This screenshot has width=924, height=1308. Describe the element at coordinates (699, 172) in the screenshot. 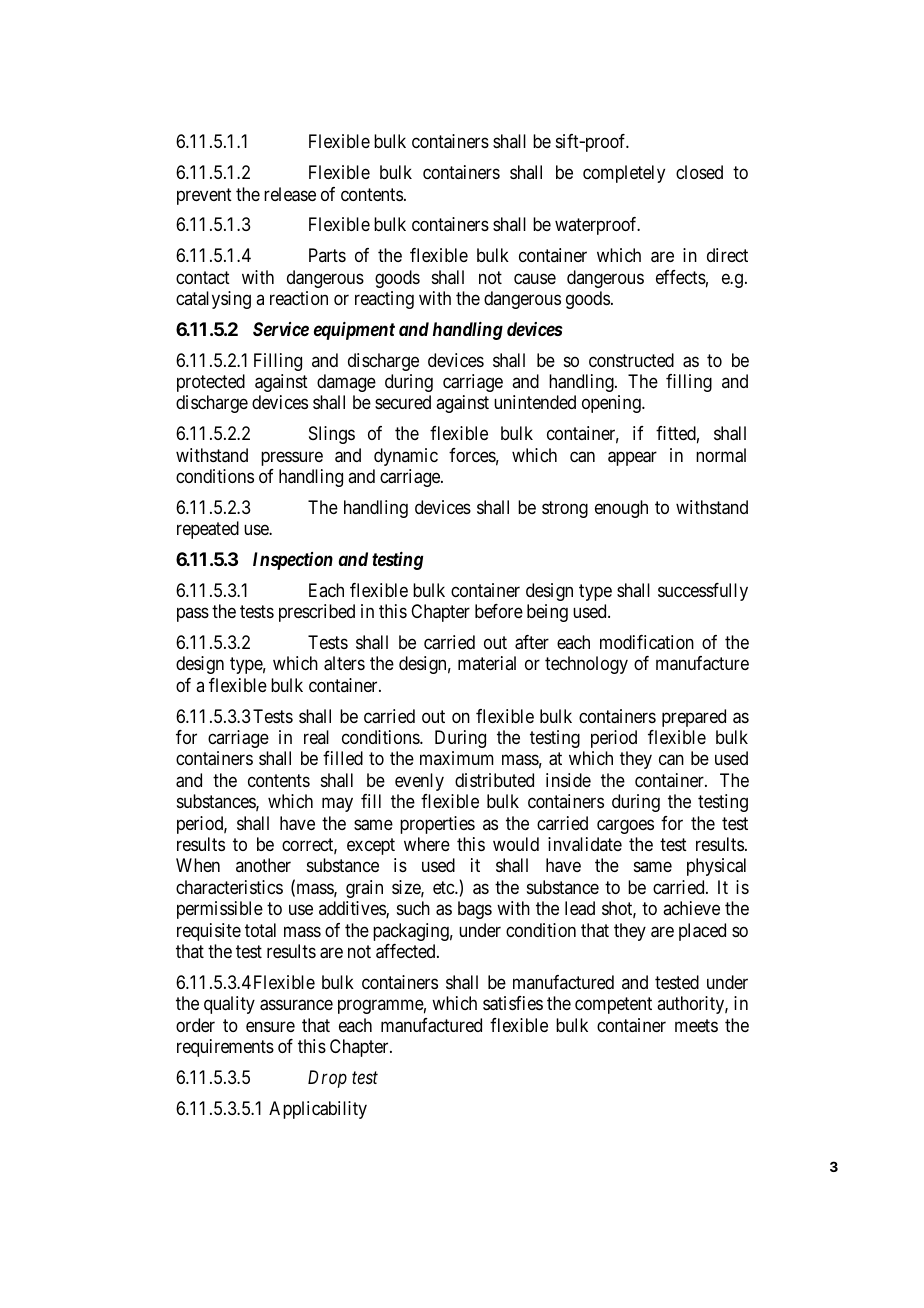

I see `closed` at that location.
